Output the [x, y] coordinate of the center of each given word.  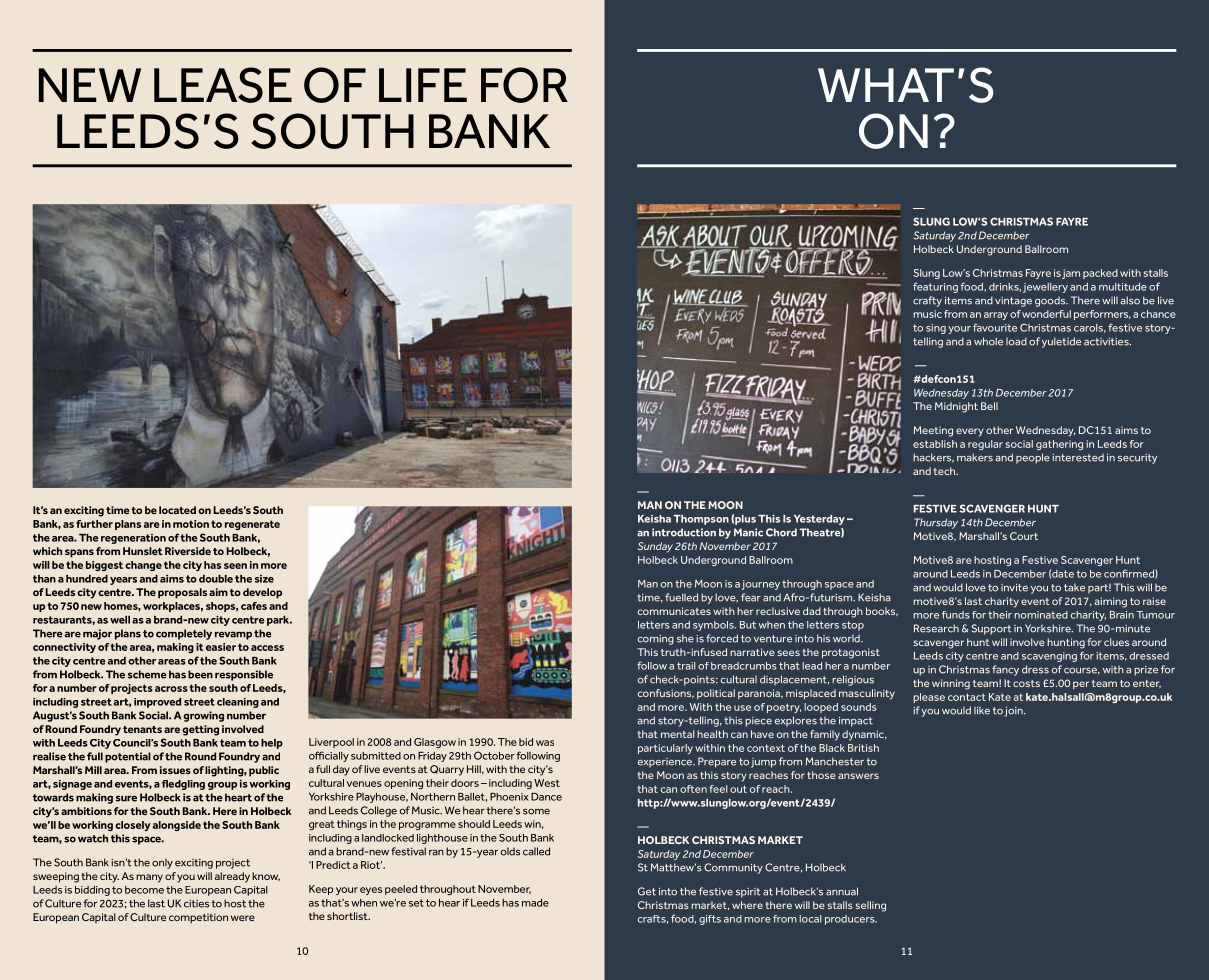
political [716, 694]
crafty [927, 301]
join [1014, 712]
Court [1024, 536]
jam [1071, 274]
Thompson [701, 520]
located [177, 510]
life [423, 85]
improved [157, 703]
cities [196, 904]
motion [191, 524]
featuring [935, 287]
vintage [1013, 302]
